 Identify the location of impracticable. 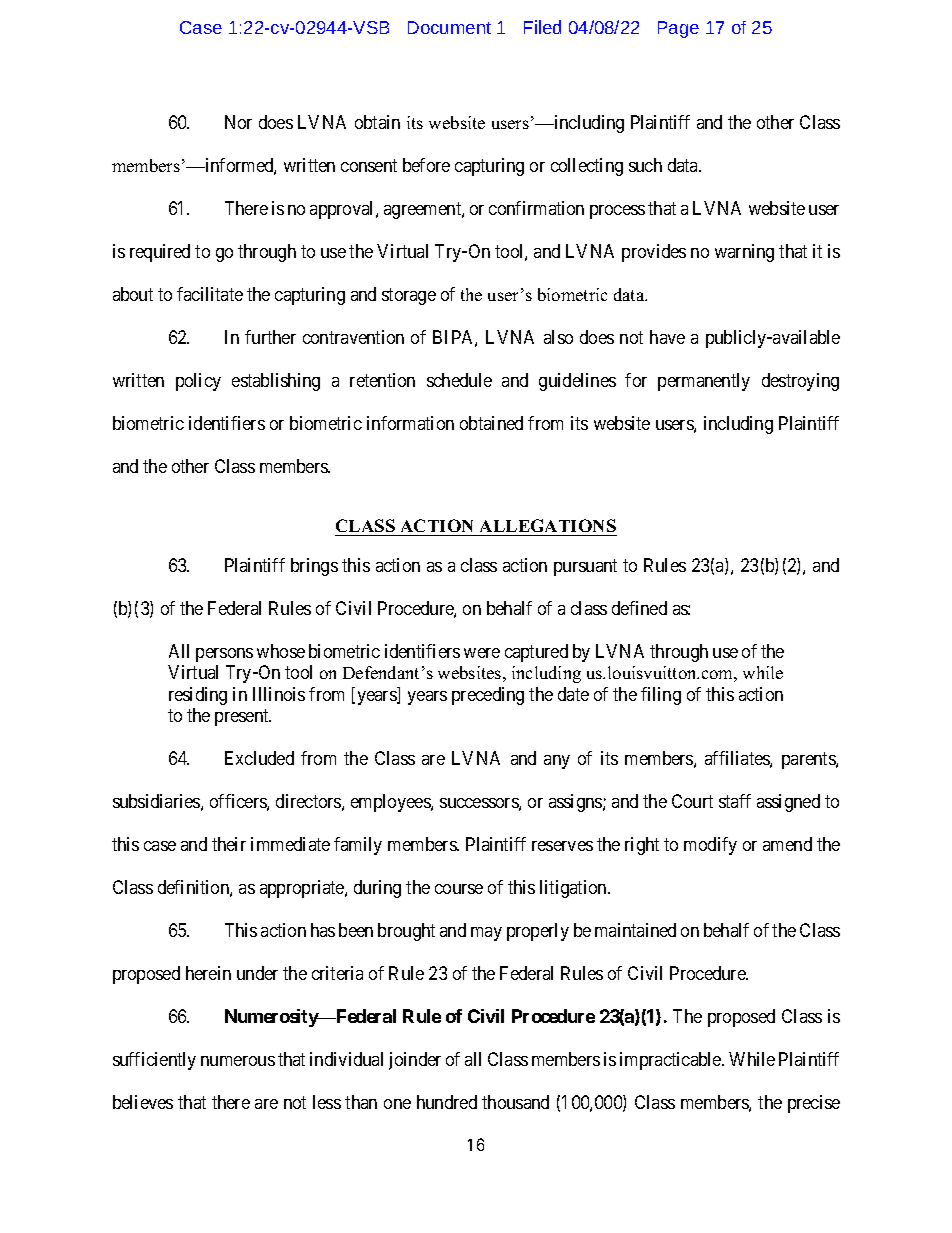
(671, 1061).
